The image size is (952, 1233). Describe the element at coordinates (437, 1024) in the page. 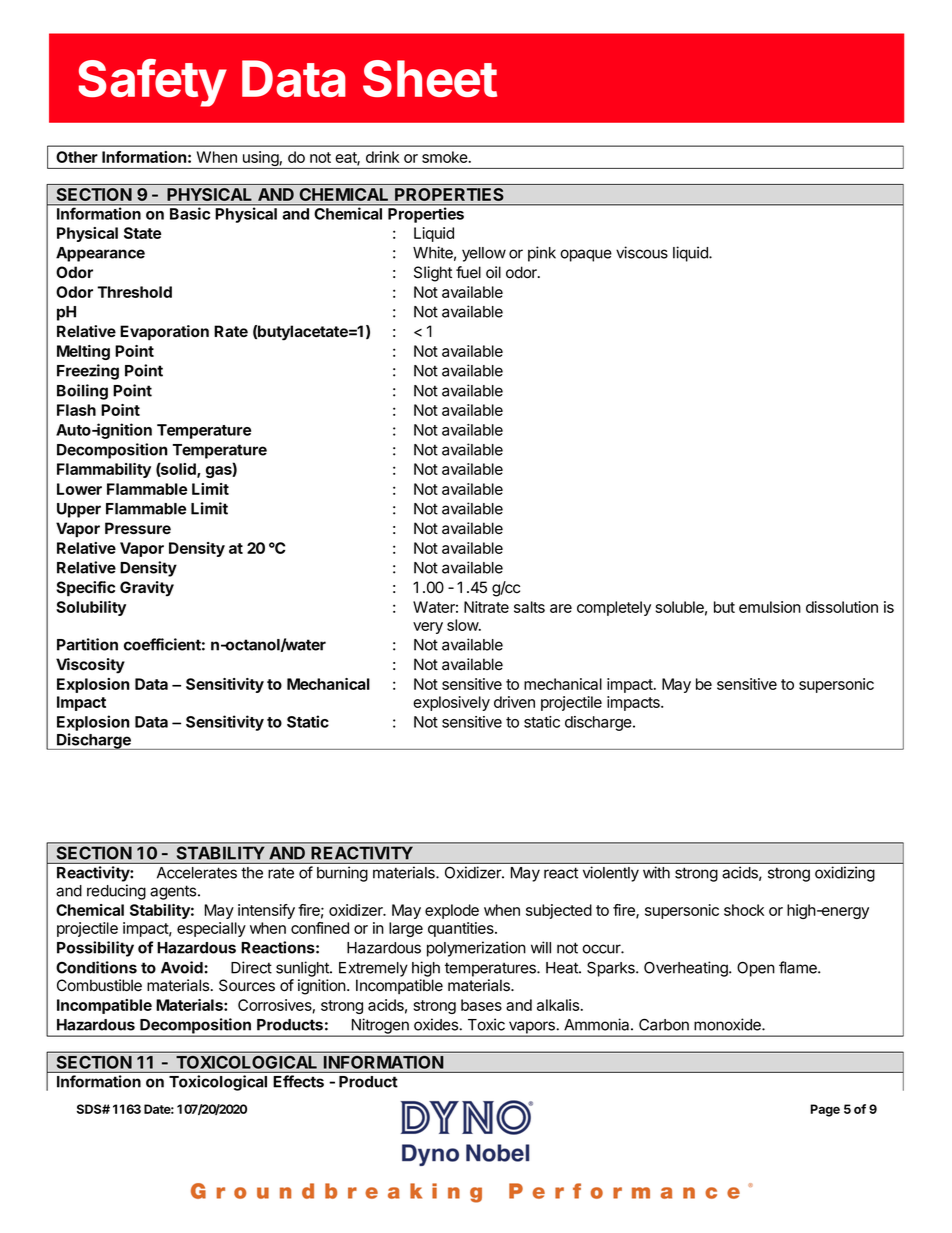

I see `oxides` at that location.
